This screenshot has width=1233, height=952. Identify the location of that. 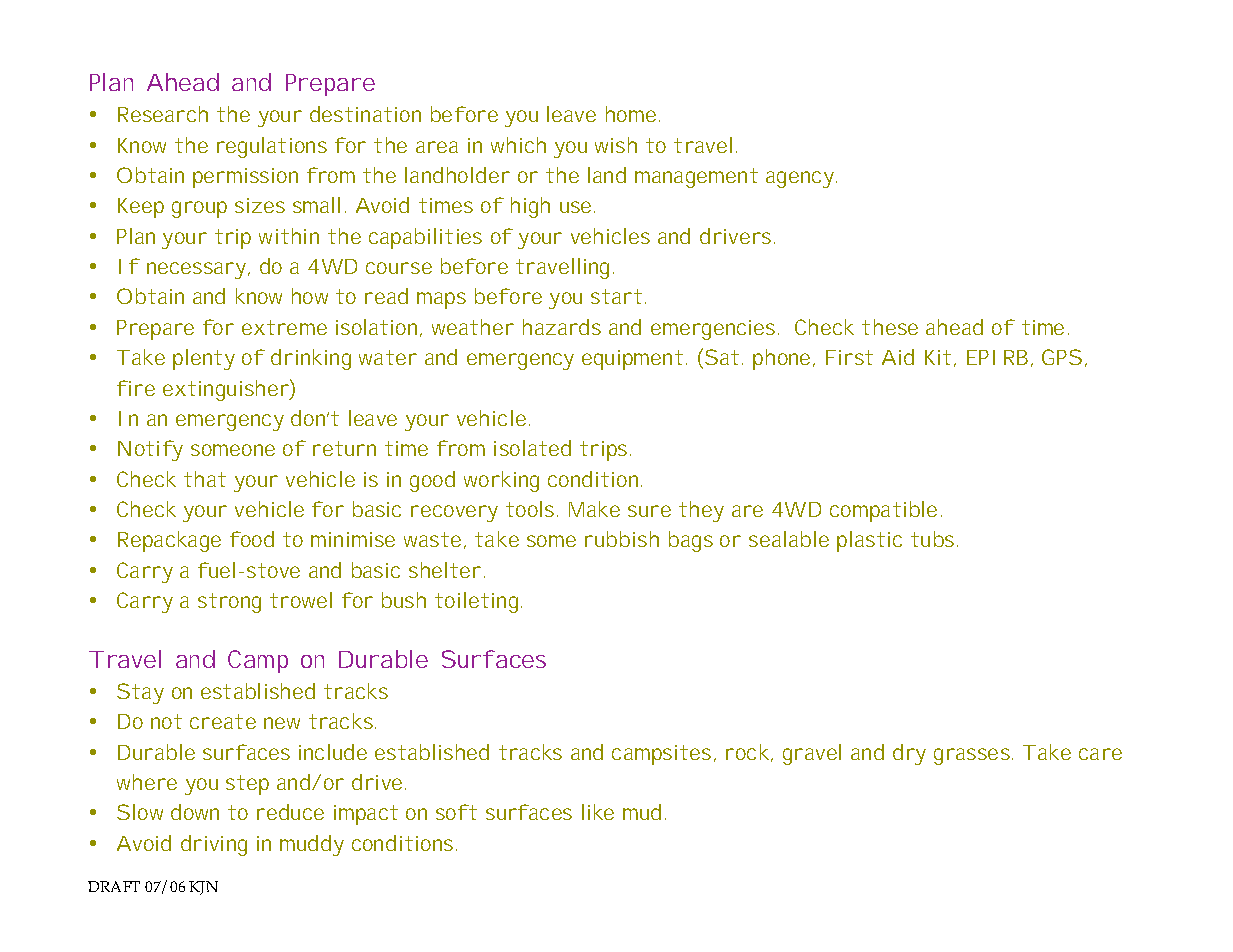
(205, 479).
